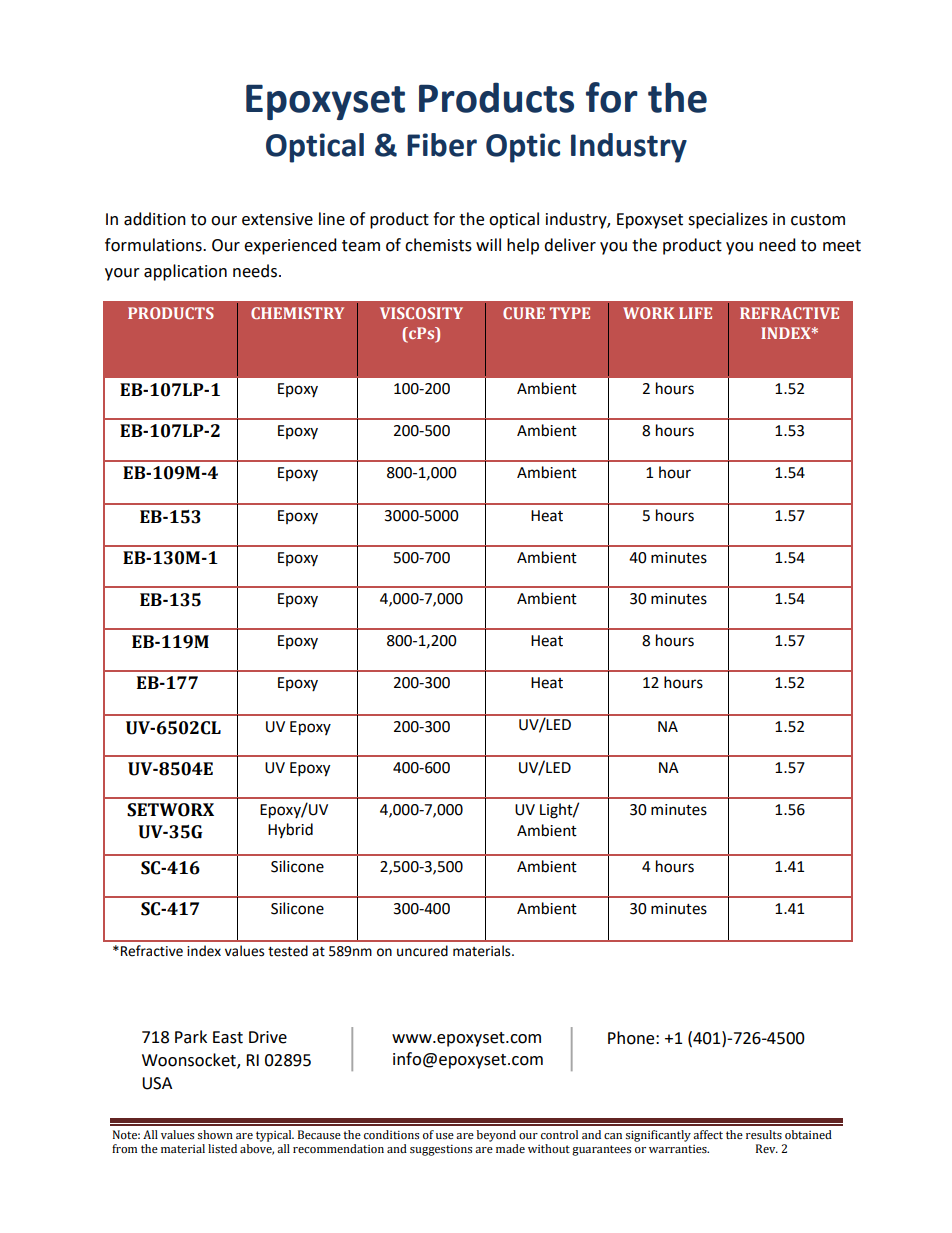 This document has width=952, height=1233. What do you see at coordinates (510, 1148) in the document?
I see `made` at bounding box center [510, 1148].
